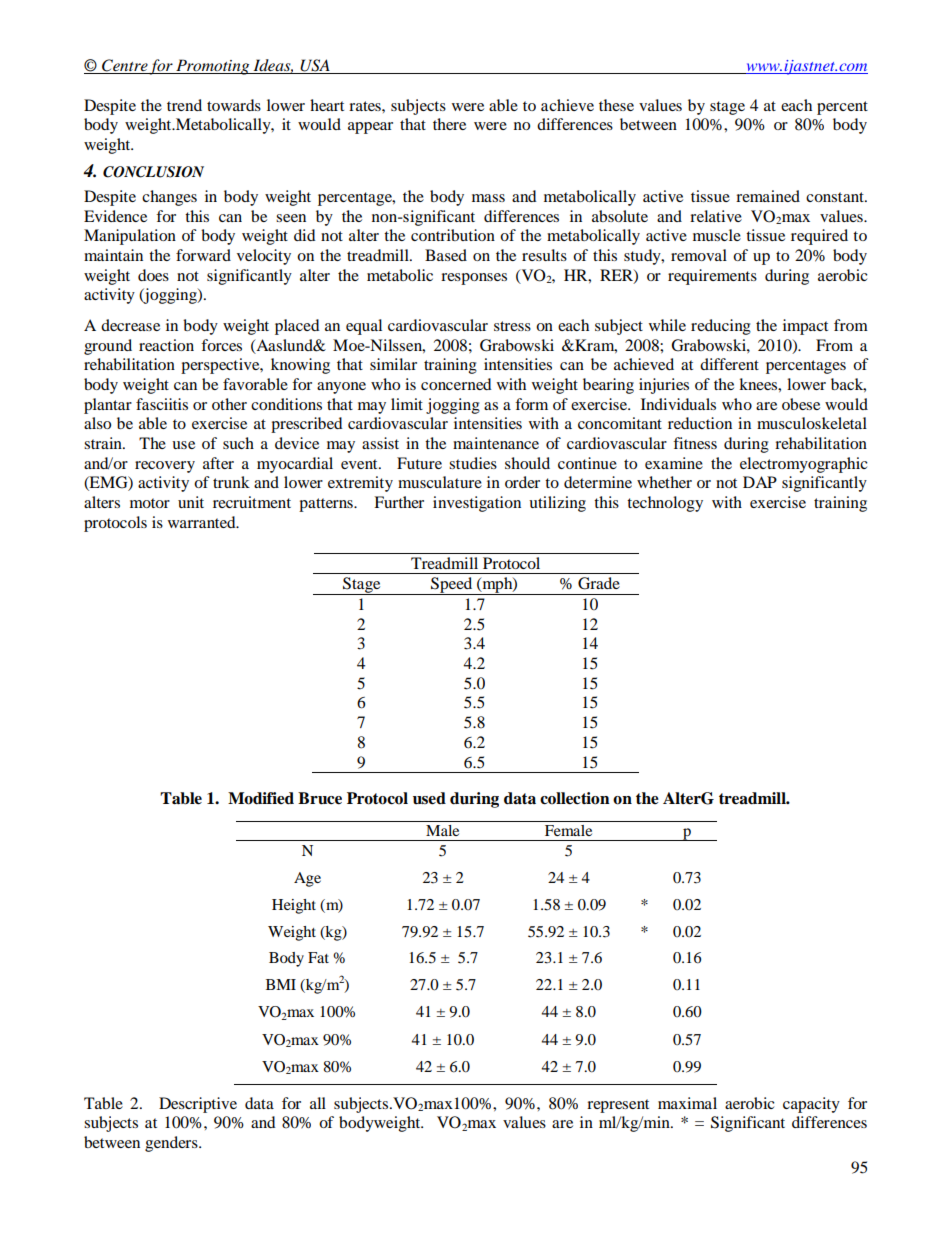 The image size is (952, 1233). Describe the element at coordinates (166, 345) in the page. I see `reaction` at that location.
